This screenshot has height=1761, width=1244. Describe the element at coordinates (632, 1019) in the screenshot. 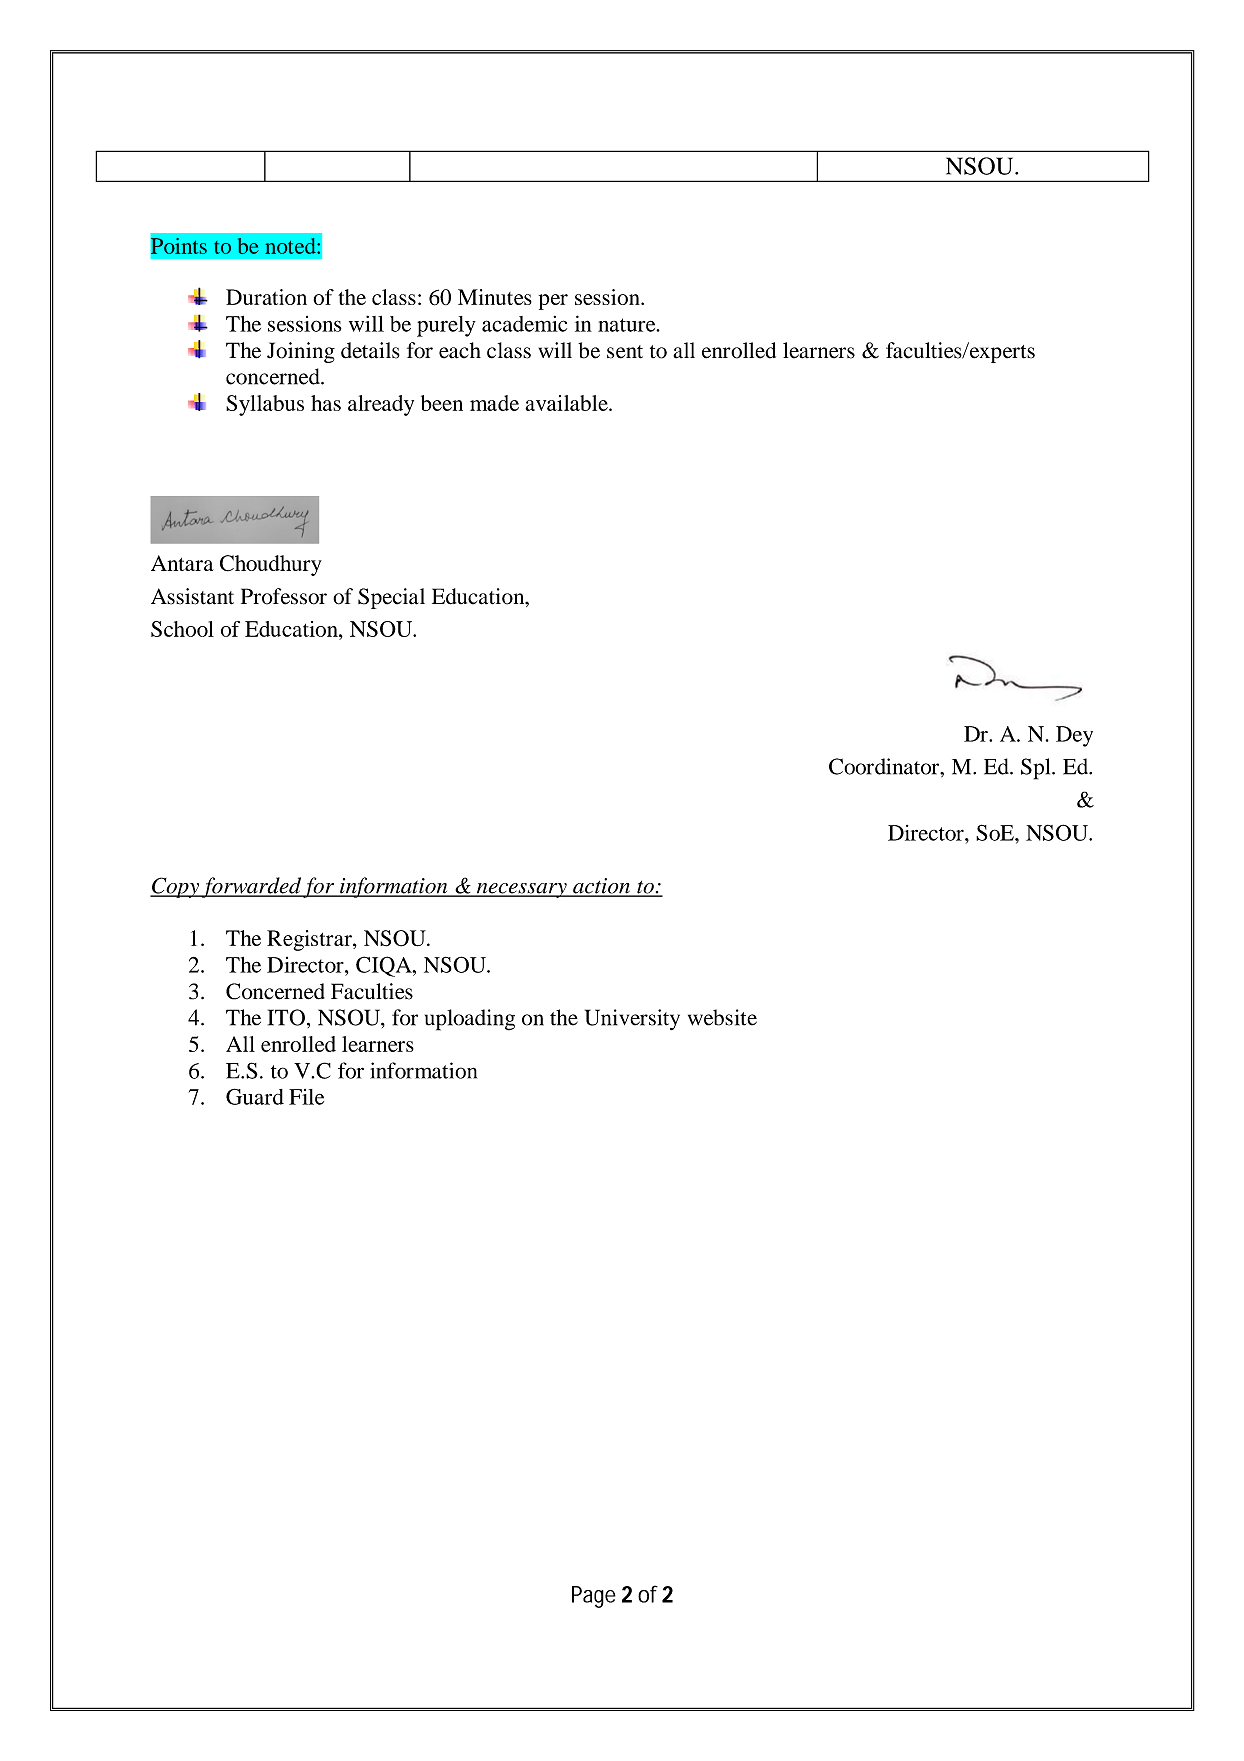

I see `University` at that location.
